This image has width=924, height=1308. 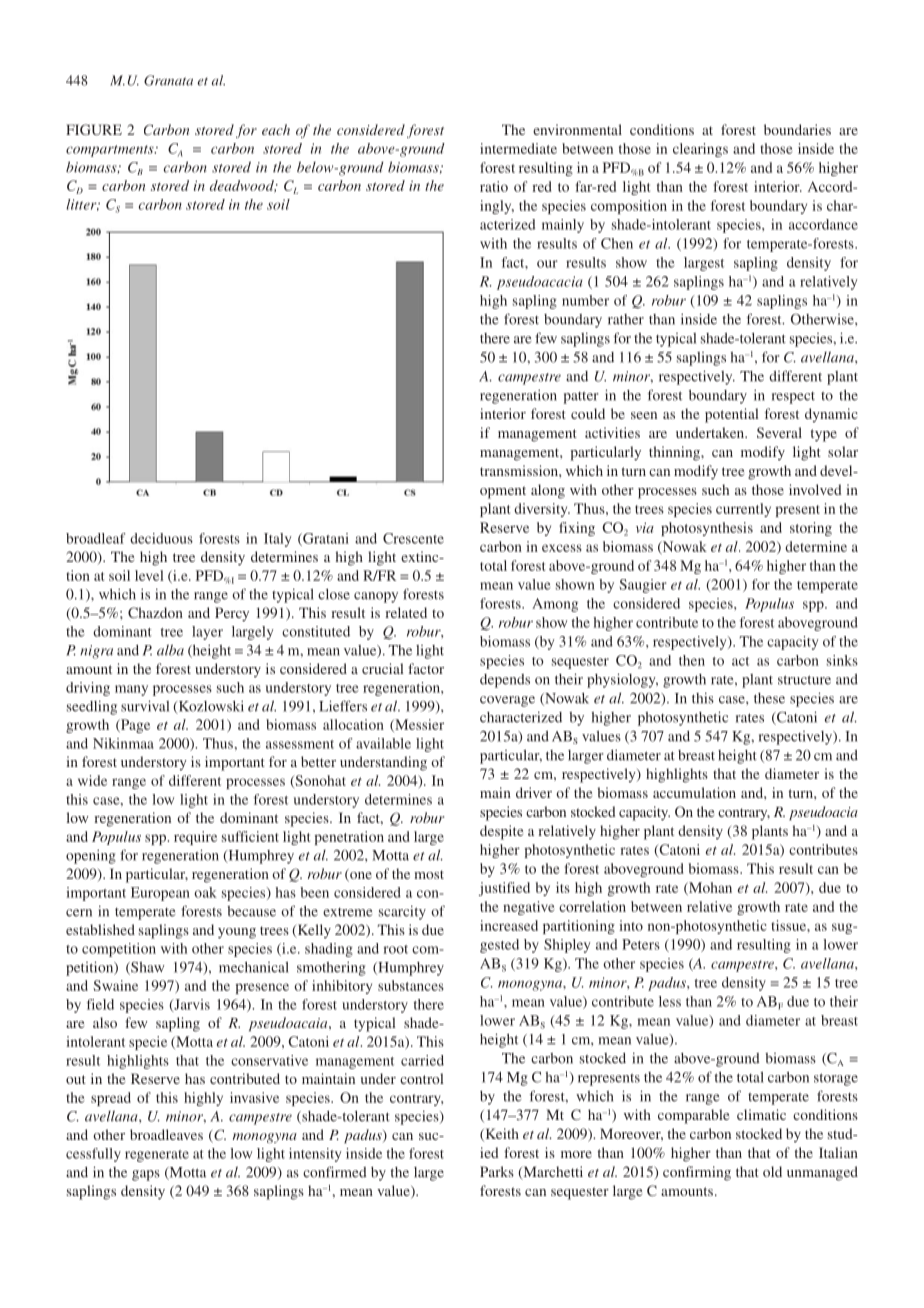 What do you see at coordinates (501, 1134) in the image?
I see `Keith` at bounding box center [501, 1134].
